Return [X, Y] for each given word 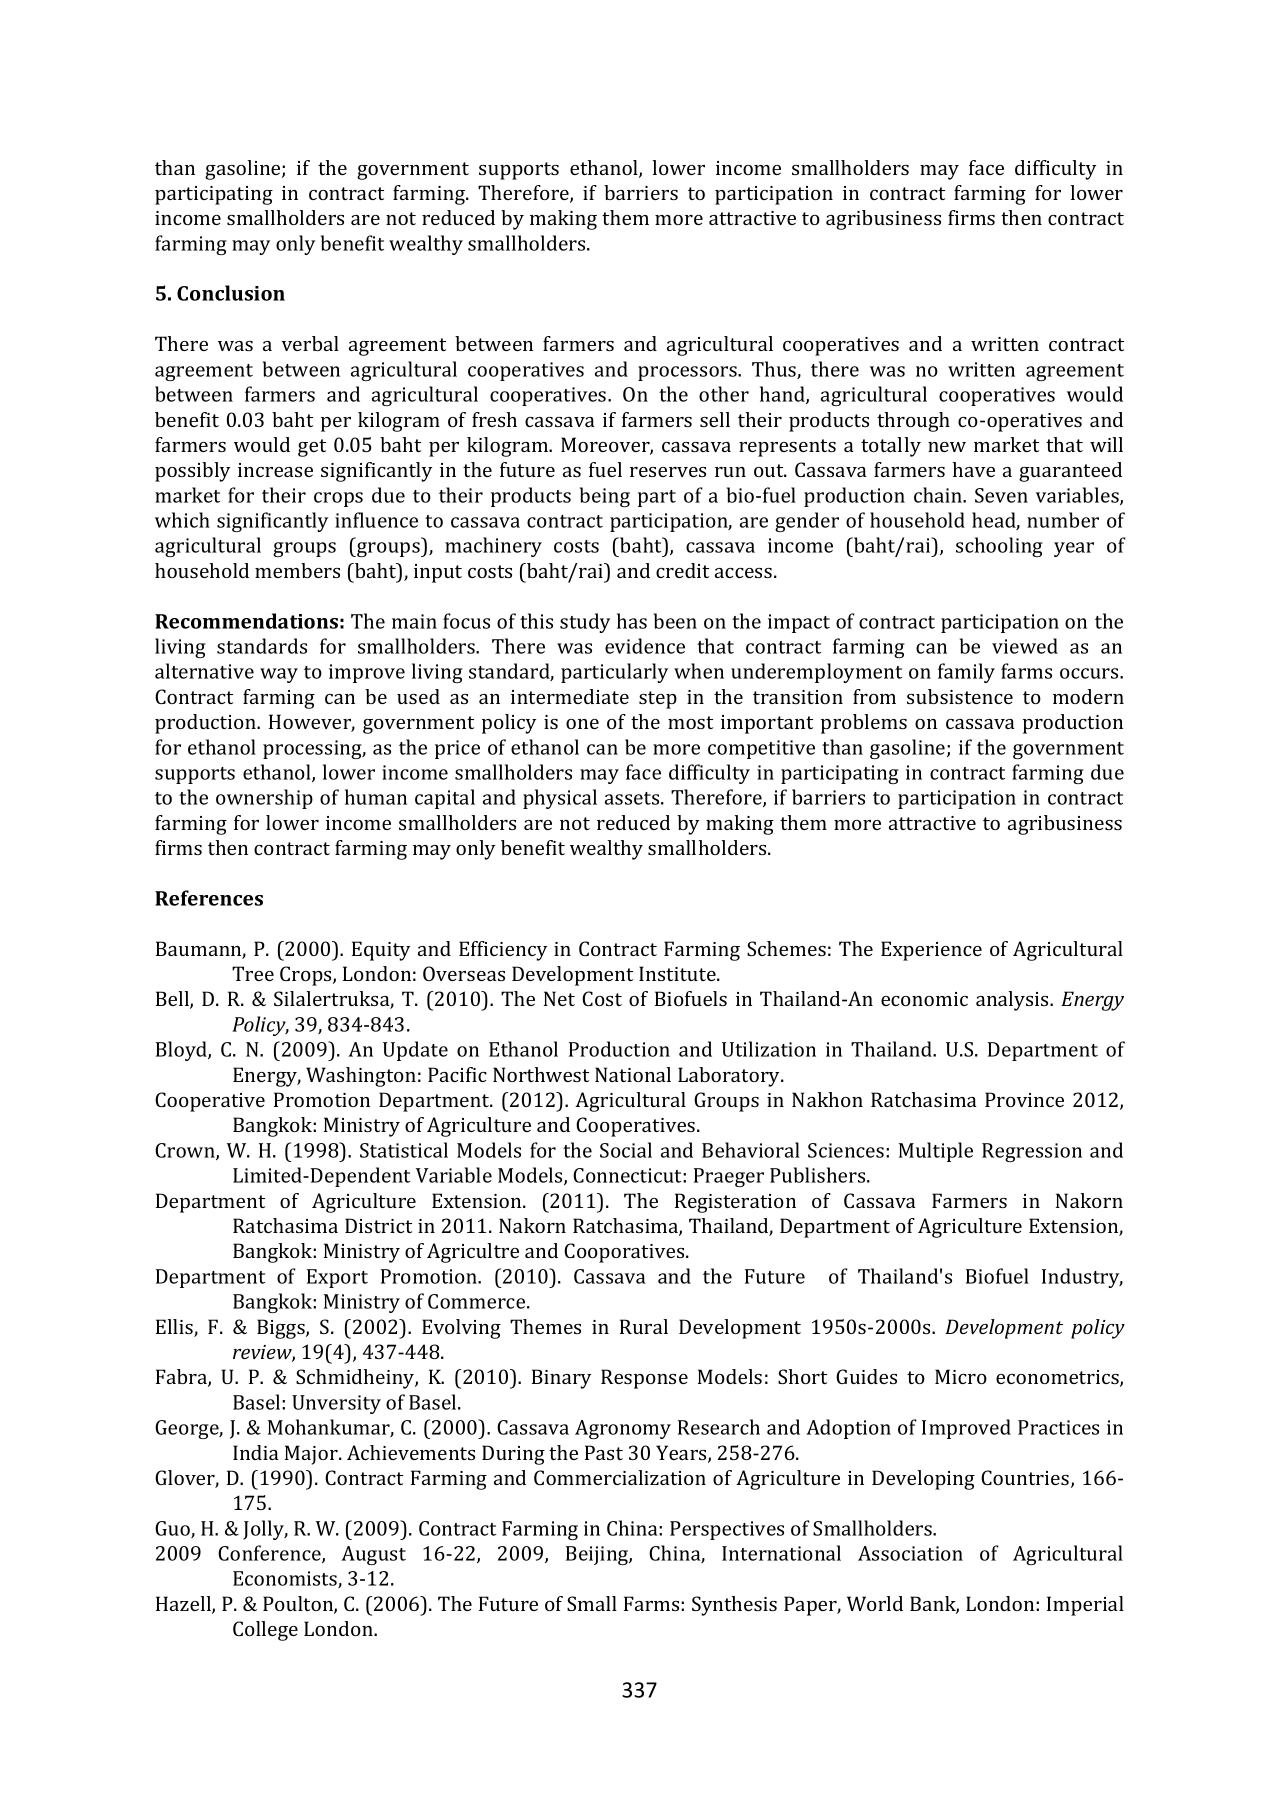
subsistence [960, 696]
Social [626, 1150]
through [913, 422]
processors [688, 373]
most [690, 722]
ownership [264, 799]
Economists [286, 1579]
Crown [186, 1151]
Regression [1032, 1152]
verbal [310, 343]
